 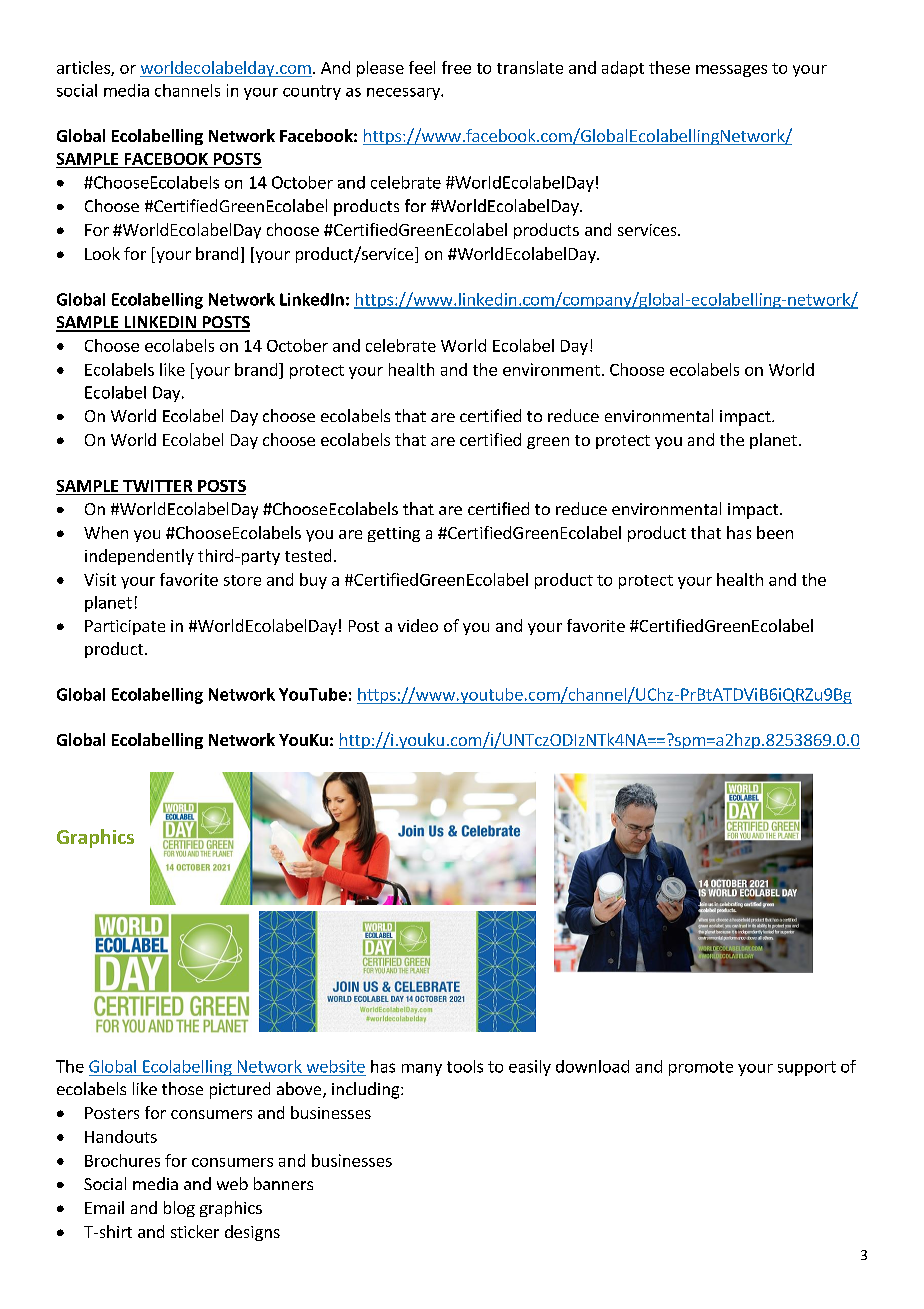 I want to click on articles, so click(x=84, y=68).
